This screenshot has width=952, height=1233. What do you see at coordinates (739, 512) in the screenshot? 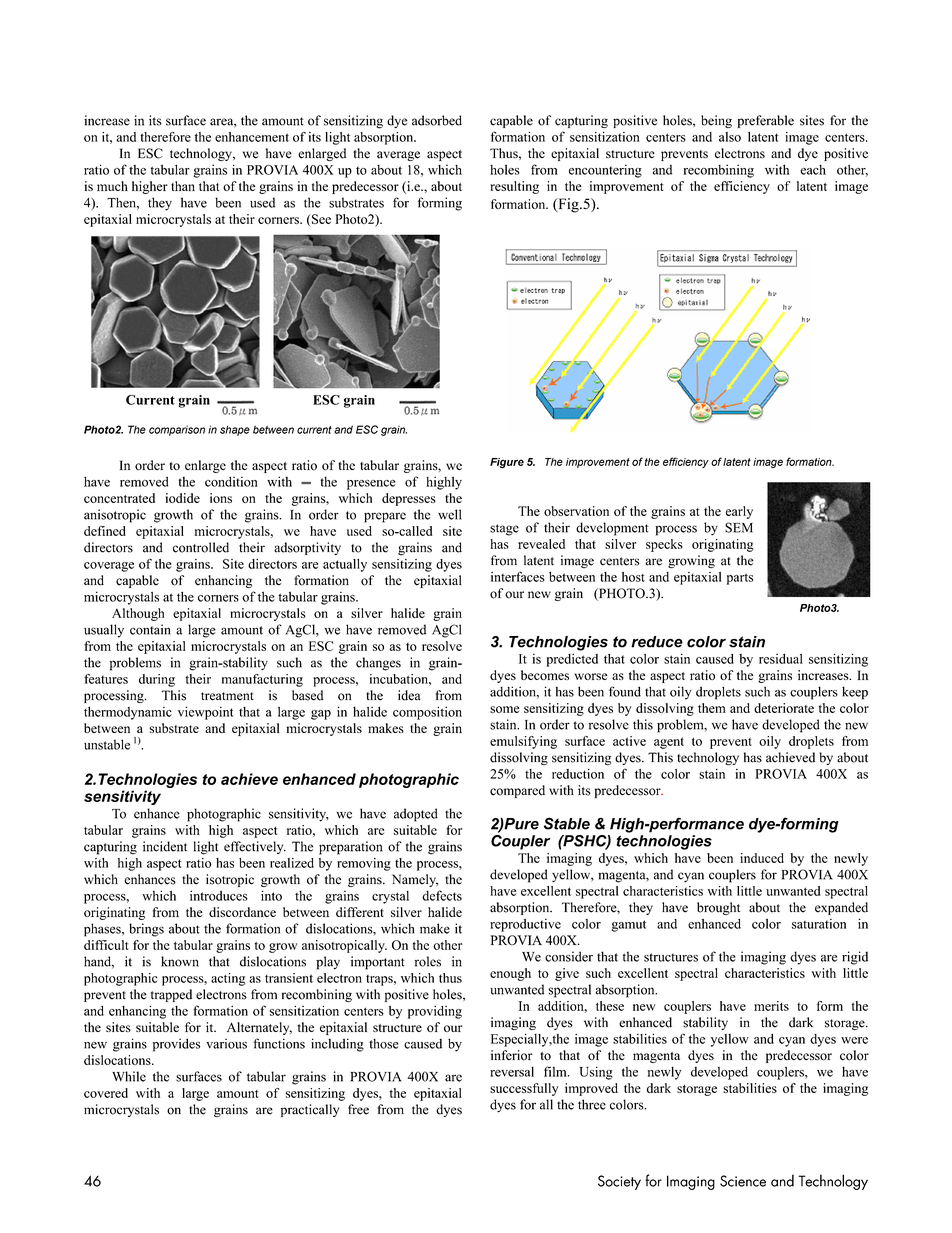
I see `early` at bounding box center [739, 512].
